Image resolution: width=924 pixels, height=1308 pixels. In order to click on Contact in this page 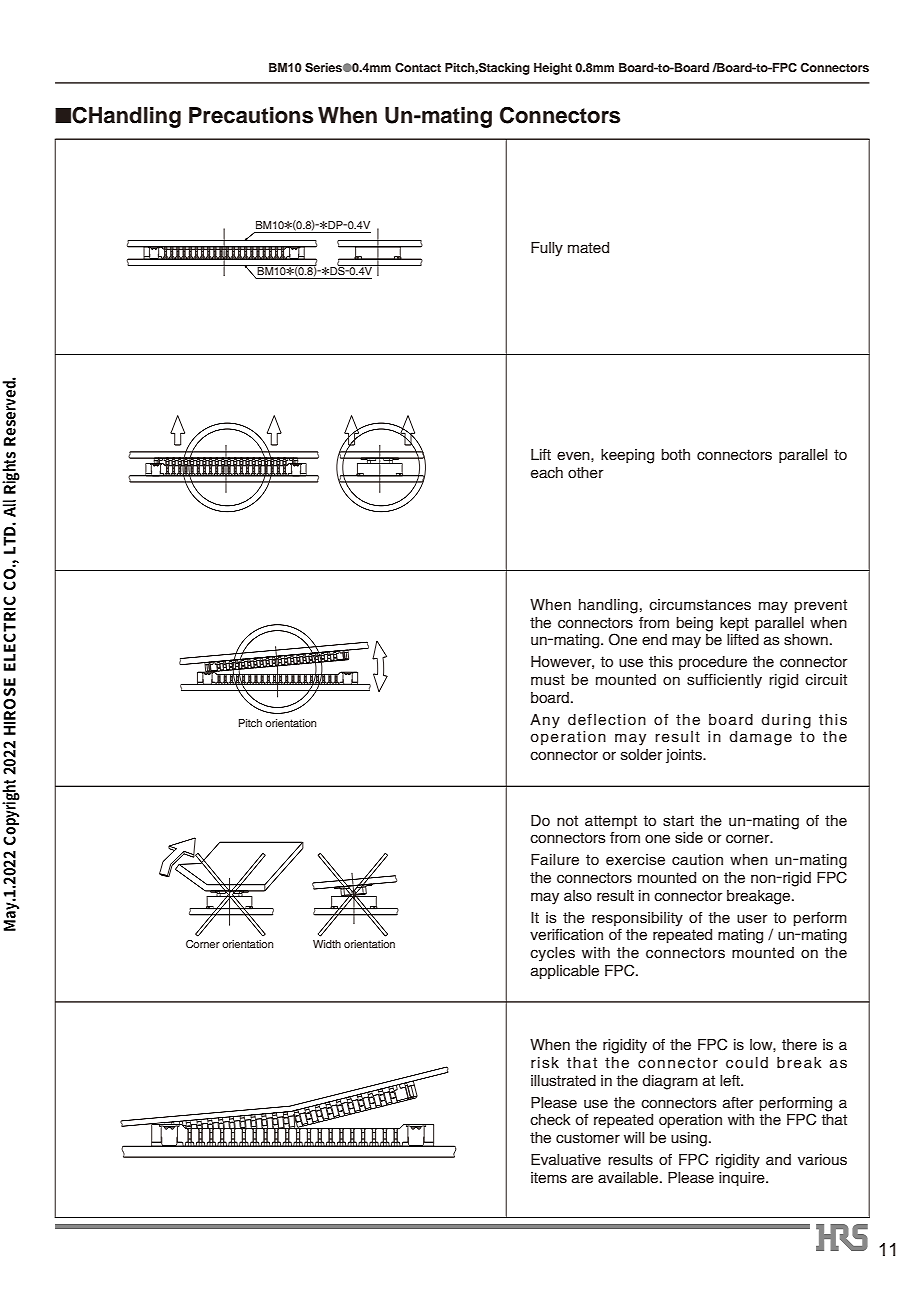, I will do `click(418, 68)`.
